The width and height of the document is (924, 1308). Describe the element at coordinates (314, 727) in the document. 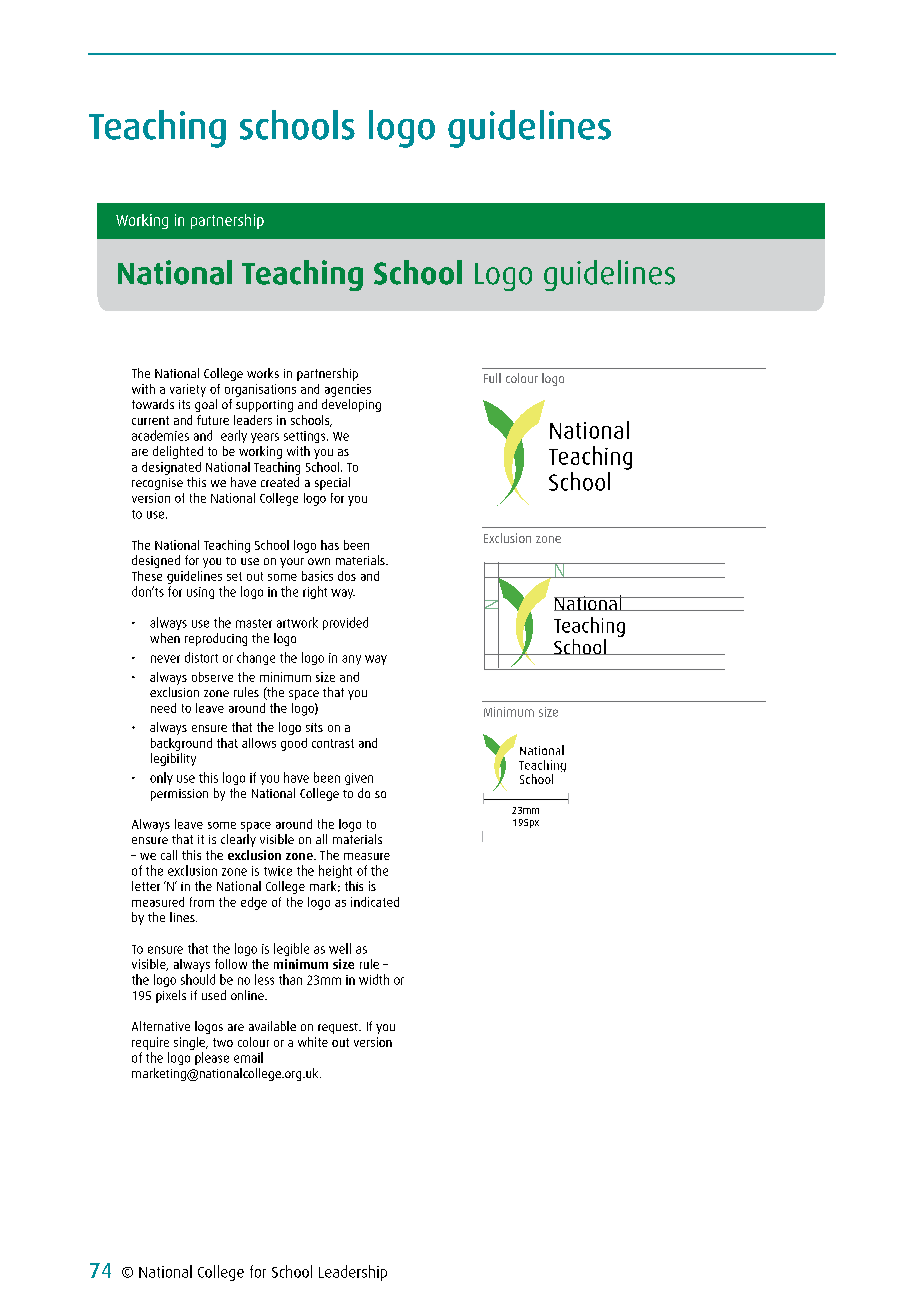

I see `sits` at that location.
